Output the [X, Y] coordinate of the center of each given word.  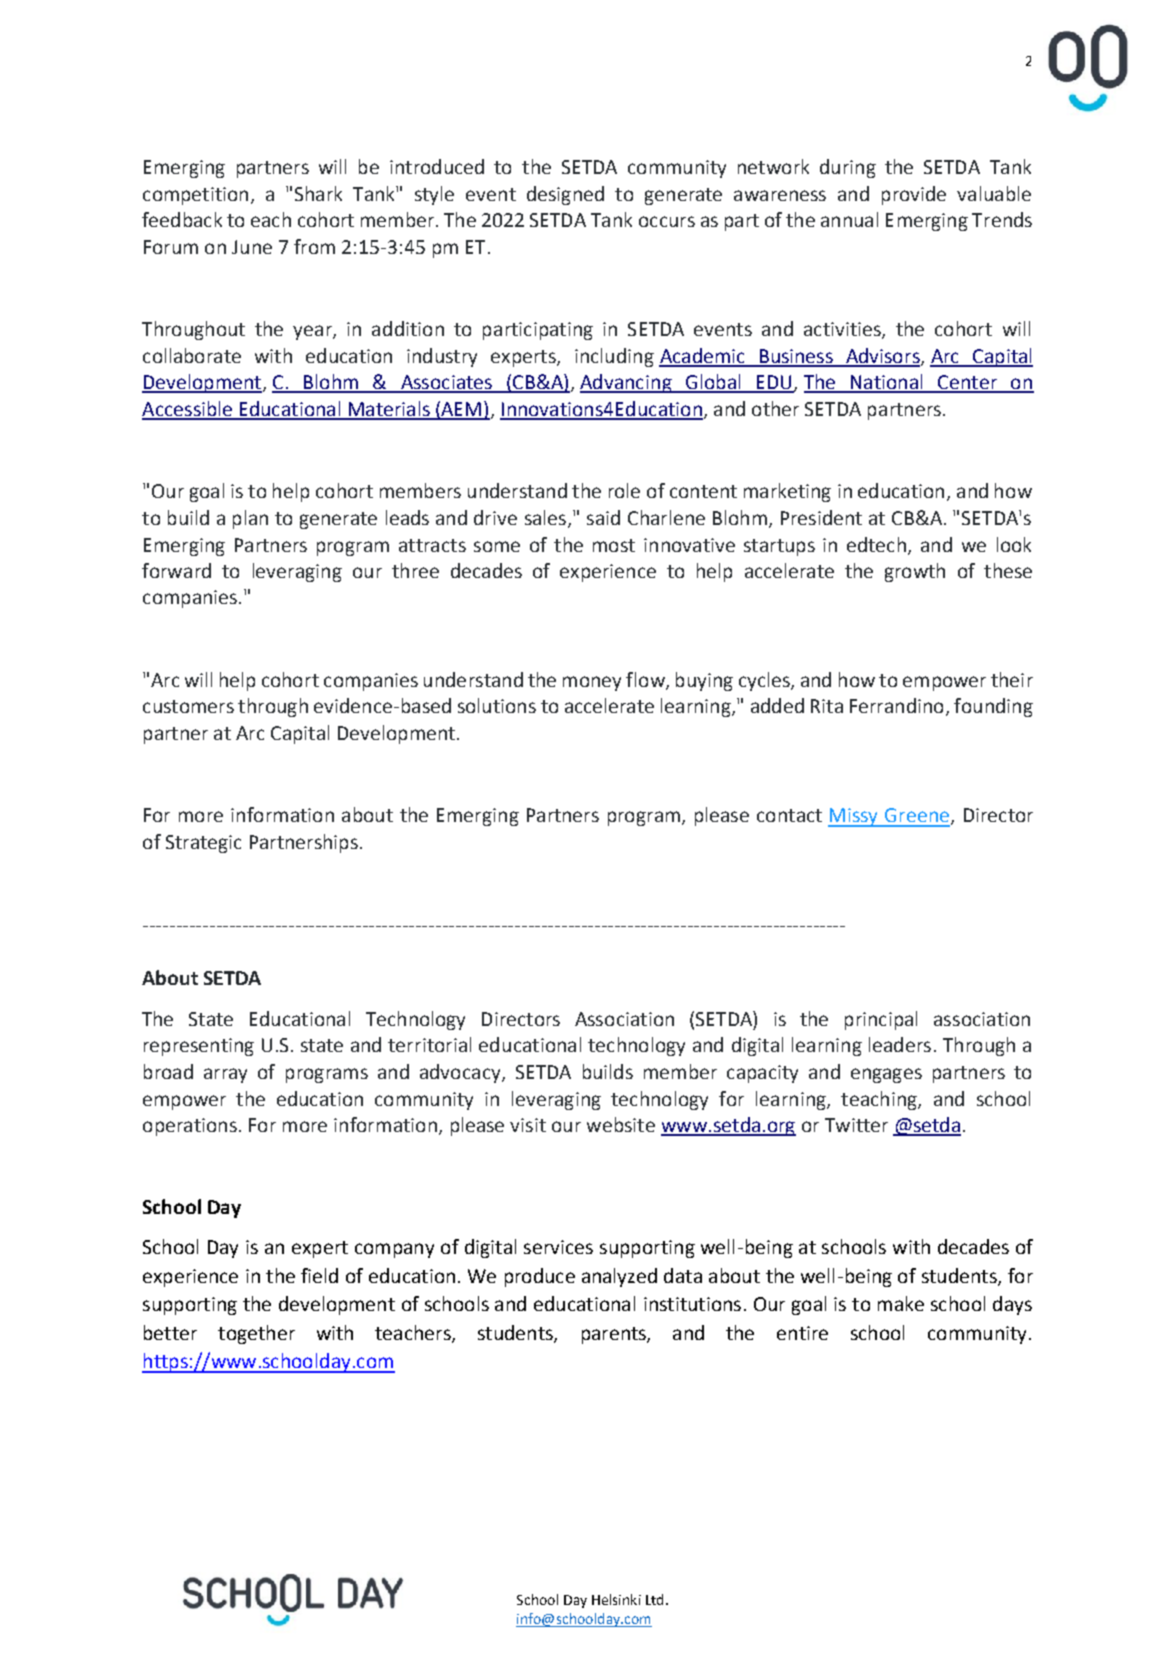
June [252, 247]
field [319, 1275]
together [256, 1334]
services [558, 1247]
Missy [854, 817]
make [901, 1303]
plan [250, 519]
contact [789, 815]
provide [914, 195]
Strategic [203, 844]
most [614, 545]
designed [565, 195]
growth [915, 572]
